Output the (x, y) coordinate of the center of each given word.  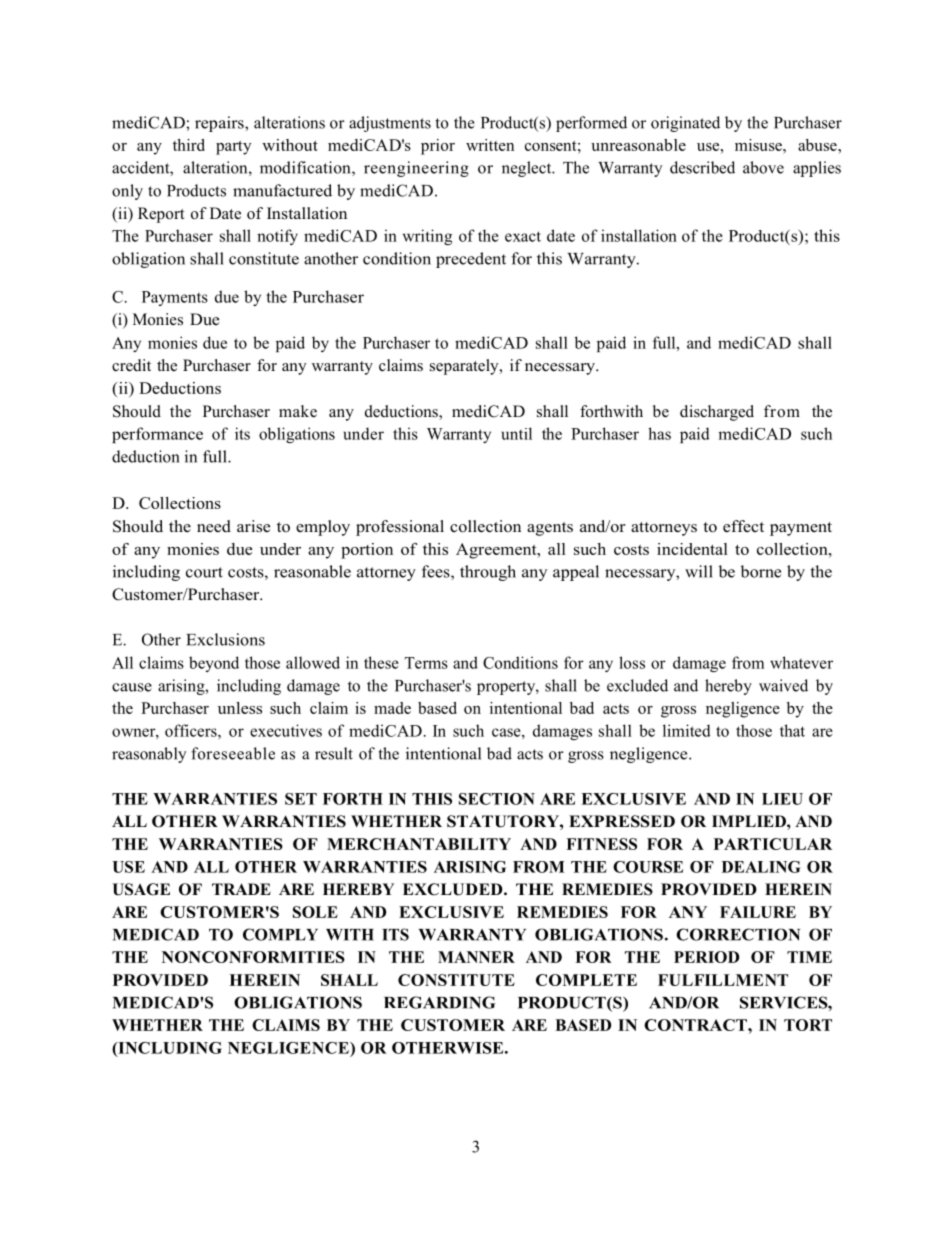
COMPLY (280, 934)
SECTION (497, 799)
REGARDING (440, 1002)
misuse (759, 145)
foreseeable (233, 753)
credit (131, 365)
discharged (717, 413)
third (189, 145)
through (488, 573)
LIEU (782, 799)
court (204, 572)
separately (465, 367)
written (490, 145)
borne (761, 571)
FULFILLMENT (723, 980)
